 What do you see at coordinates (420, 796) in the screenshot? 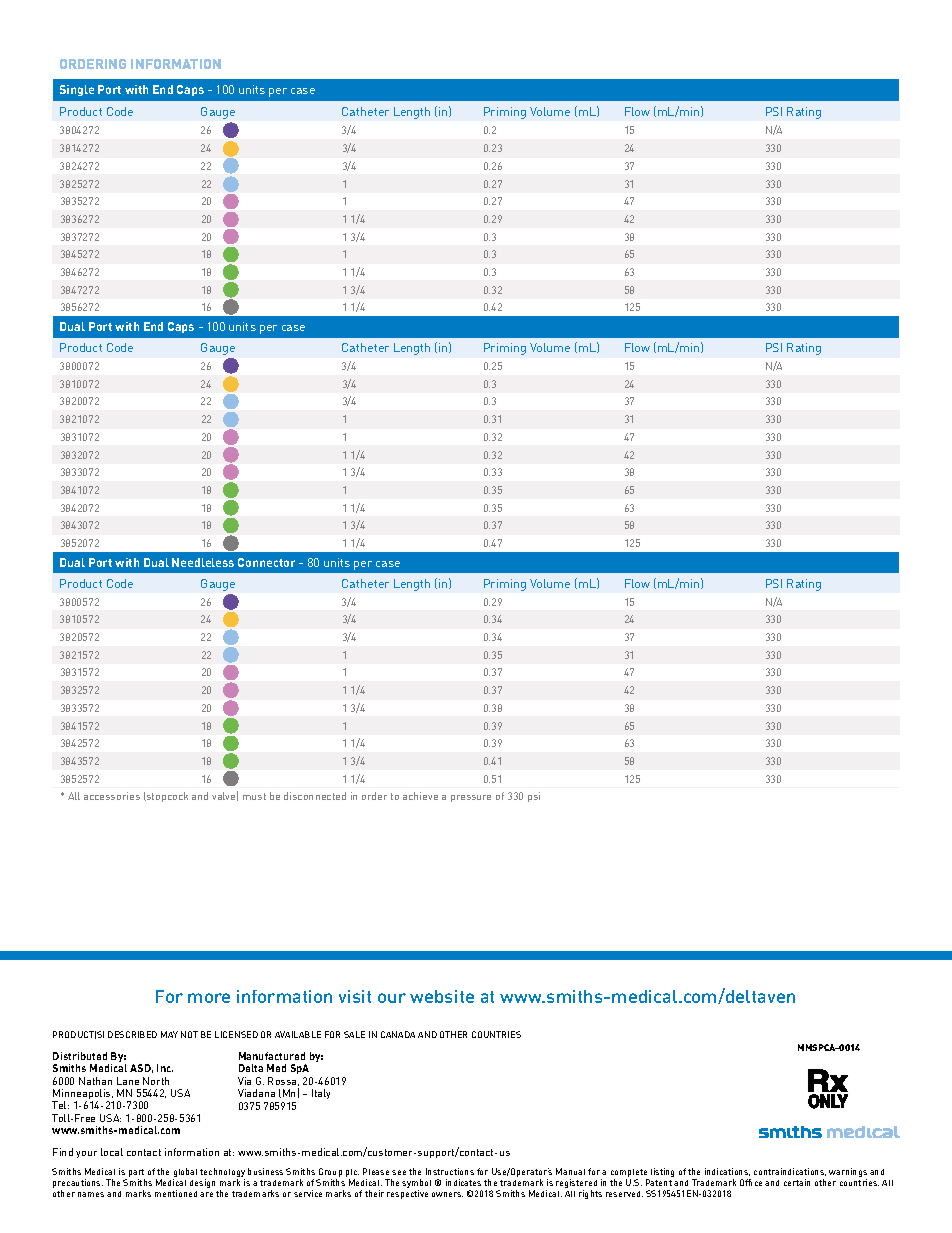
I see `achieve` at bounding box center [420, 796].
